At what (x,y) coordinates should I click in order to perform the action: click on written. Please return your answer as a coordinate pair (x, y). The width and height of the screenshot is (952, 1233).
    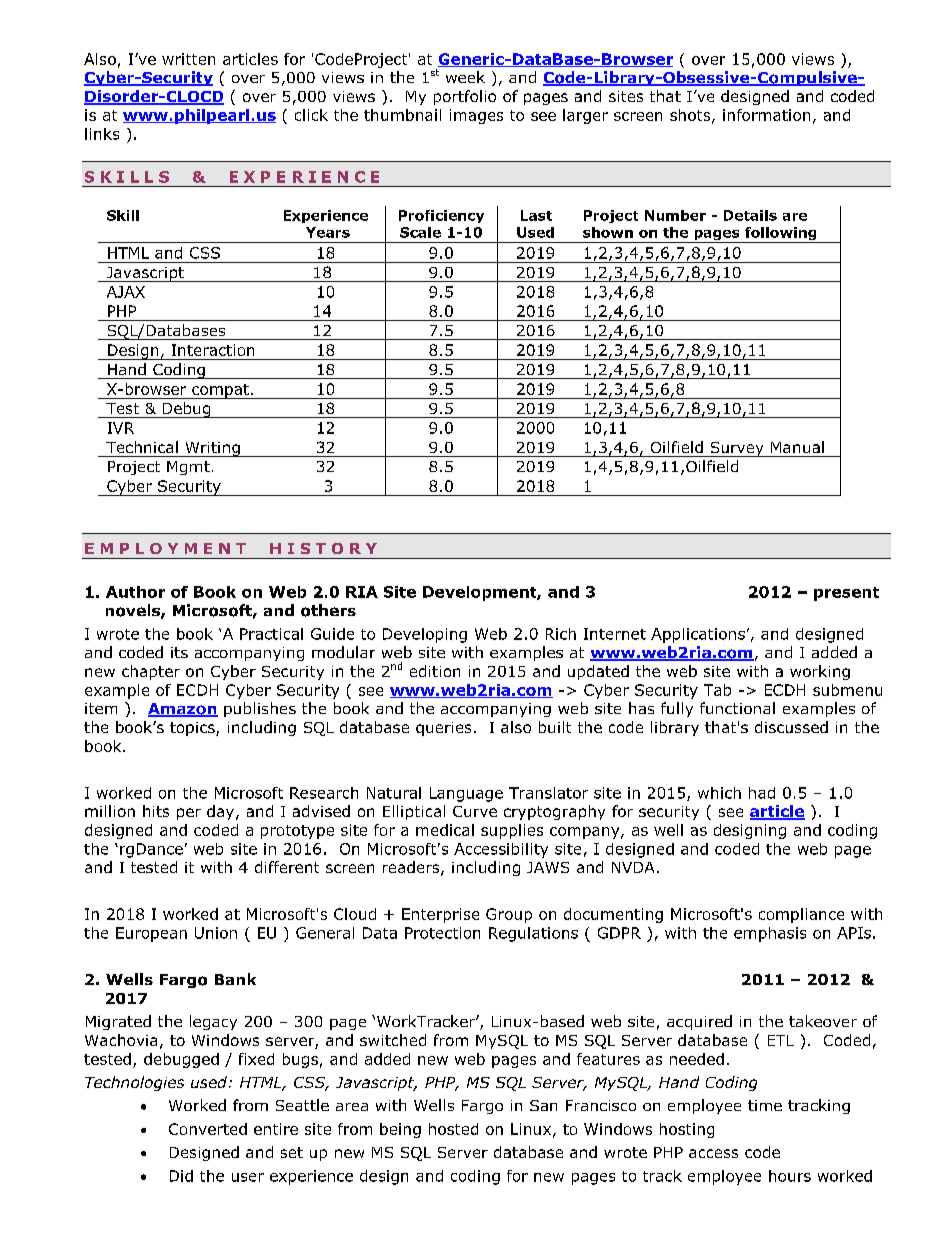
    Looking at the image, I should click on (188, 59).
